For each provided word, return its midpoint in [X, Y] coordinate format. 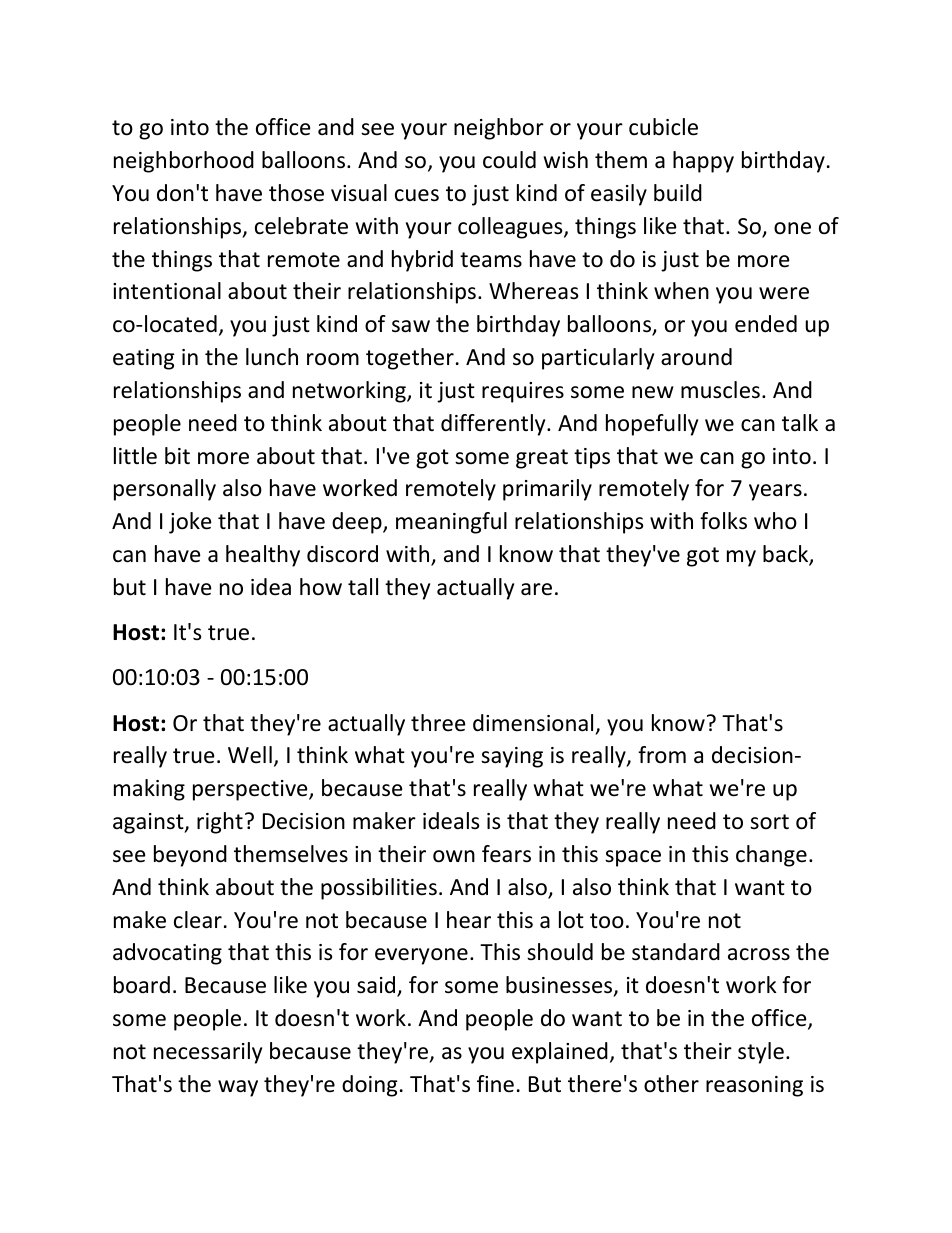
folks [723, 521]
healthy [263, 556]
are [536, 589]
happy [703, 162]
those [296, 193]
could [509, 160]
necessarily [208, 1053]
